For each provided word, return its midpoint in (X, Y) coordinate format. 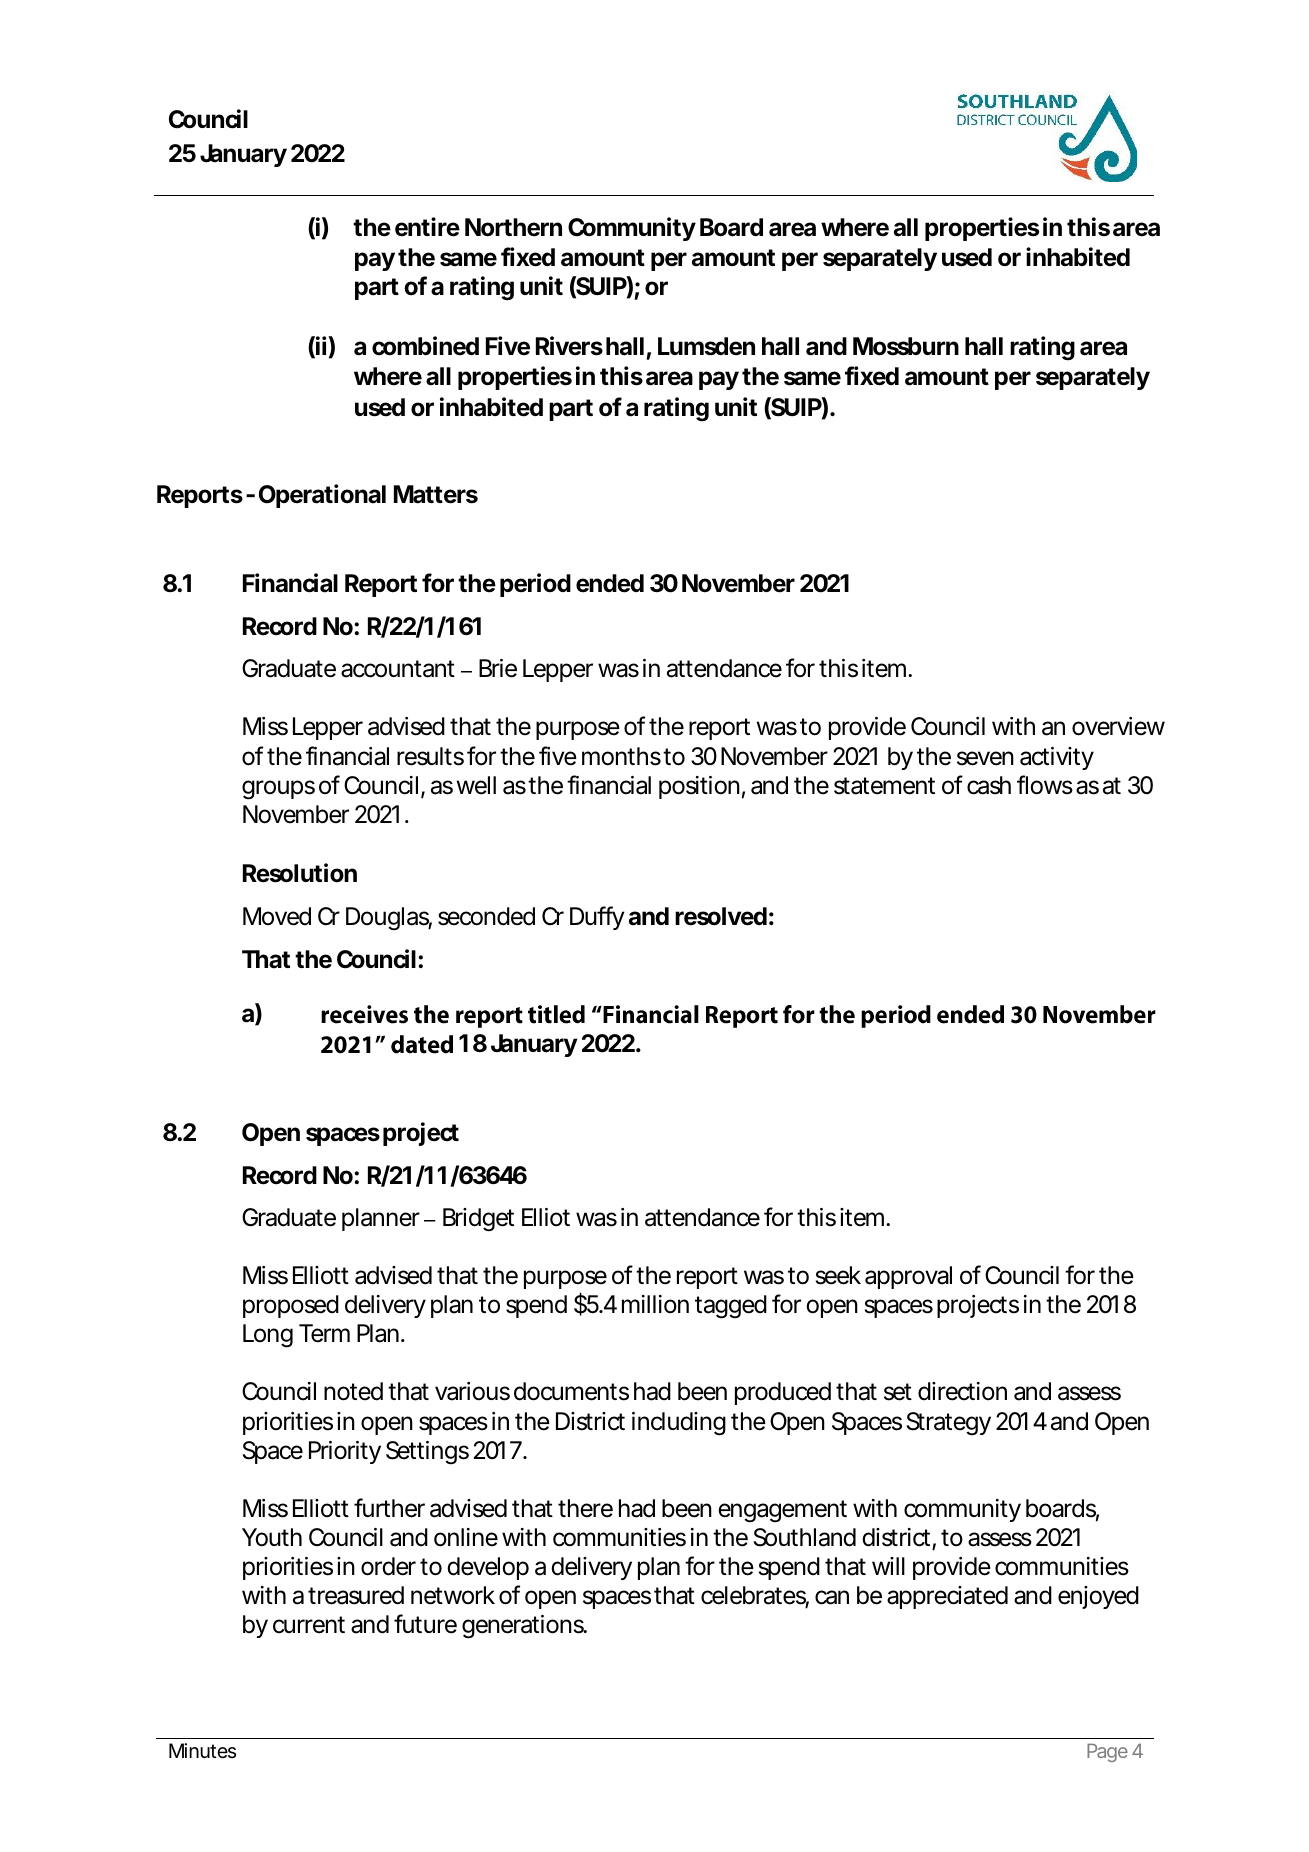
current (309, 1625)
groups (278, 790)
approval (908, 1277)
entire (427, 227)
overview (1118, 726)
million (655, 1304)
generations (523, 1627)
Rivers (569, 346)
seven (985, 758)
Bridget (478, 1220)
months (621, 756)
